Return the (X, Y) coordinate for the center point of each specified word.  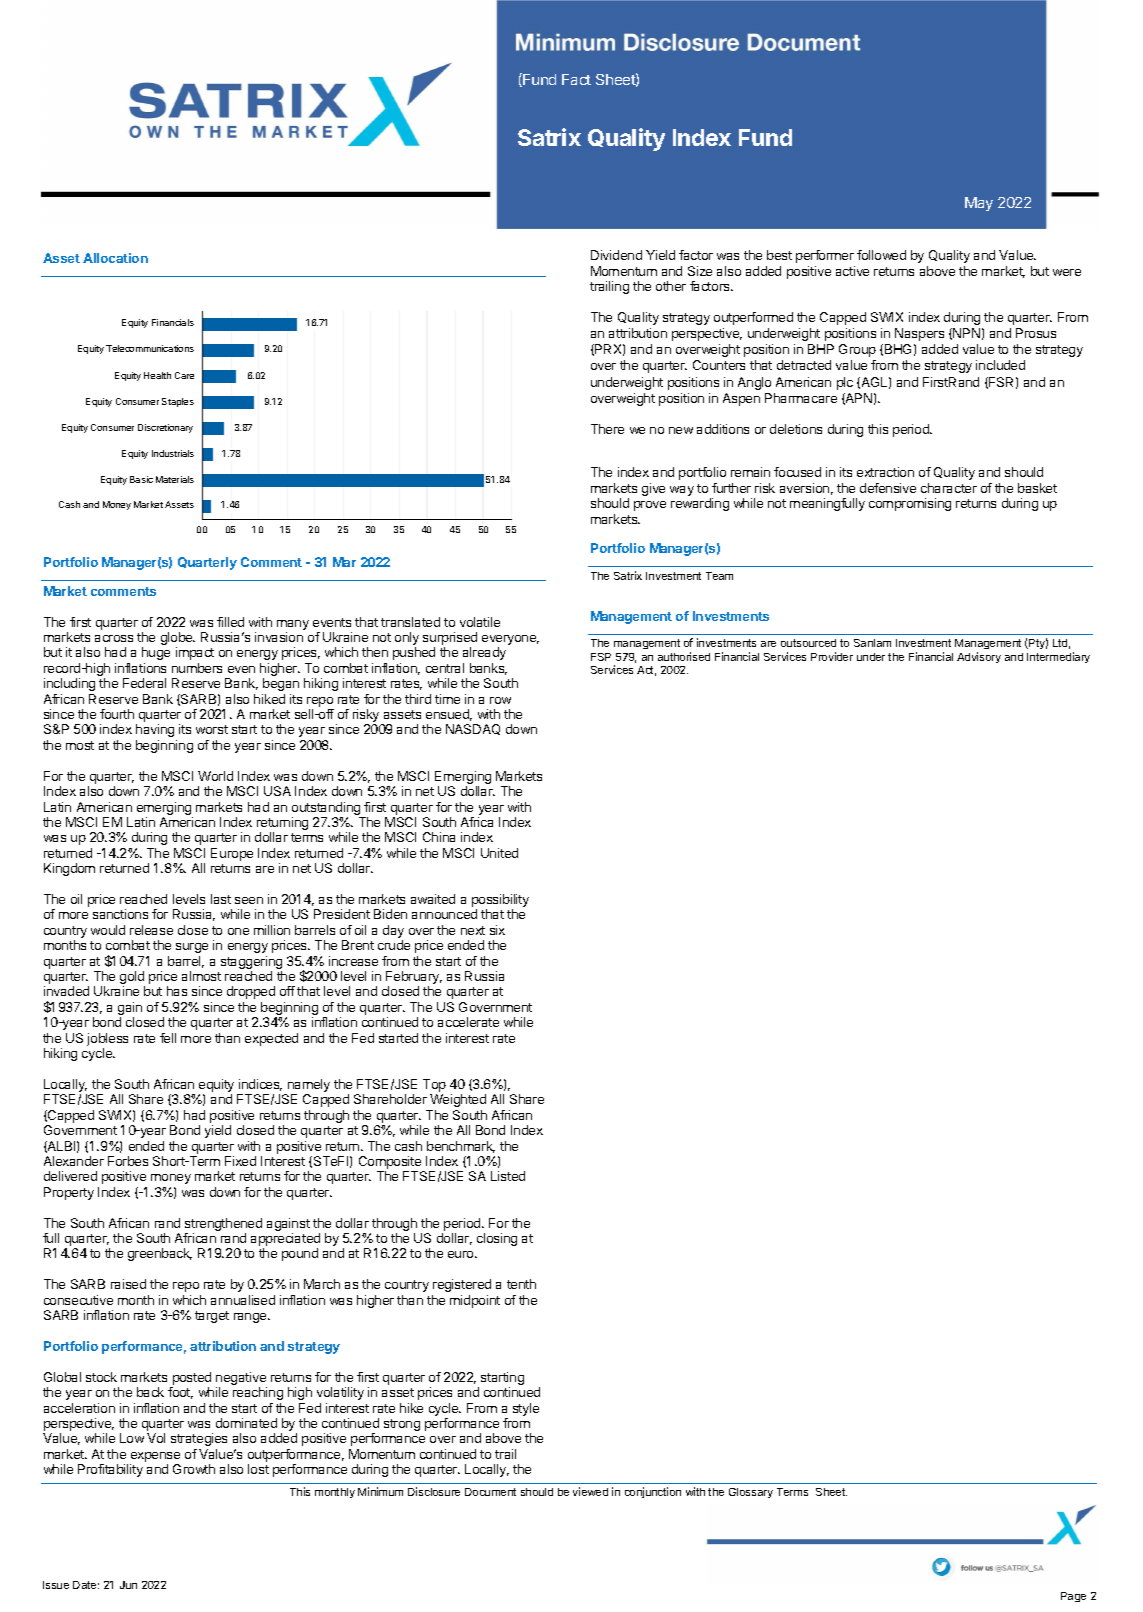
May (979, 204)
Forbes (128, 1161)
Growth (194, 1469)
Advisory (979, 657)
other (671, 286)
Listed (508, 1176)
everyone (510, 641)
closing (497, 1239)
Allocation (115, 258)
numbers (197, 668)
